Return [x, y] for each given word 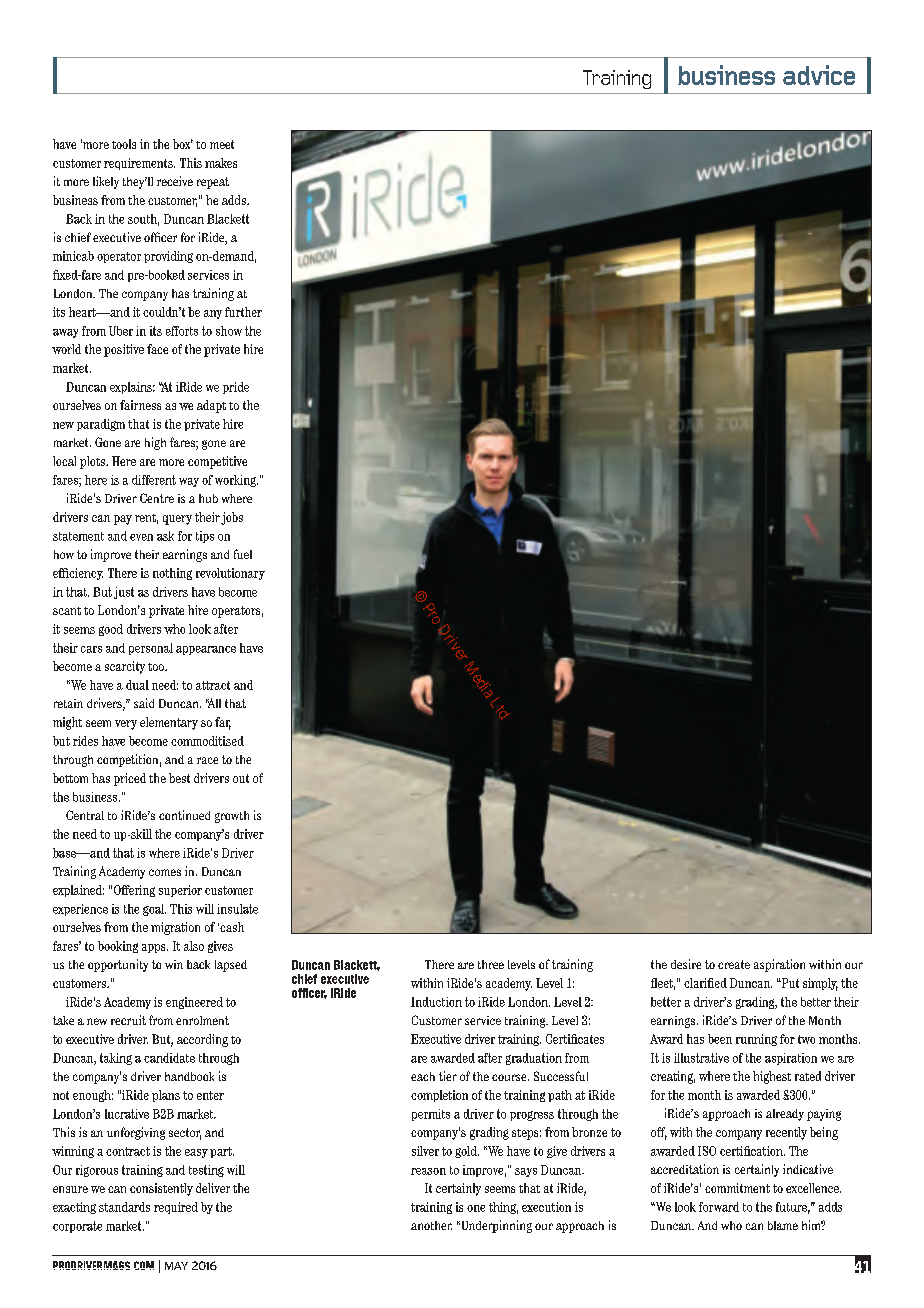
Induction [436, 1002]
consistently [161, 1189]
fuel [243, 554]
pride [236, 388]
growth [232, 817]
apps [155, 948]
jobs [232, 518]
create [734, 964]
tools [124, 144]
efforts [182, 331]
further [243, 312]
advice [819, 75]
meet [222, 144]
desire [686, 964]
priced [130, 779]
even [141, 537]
